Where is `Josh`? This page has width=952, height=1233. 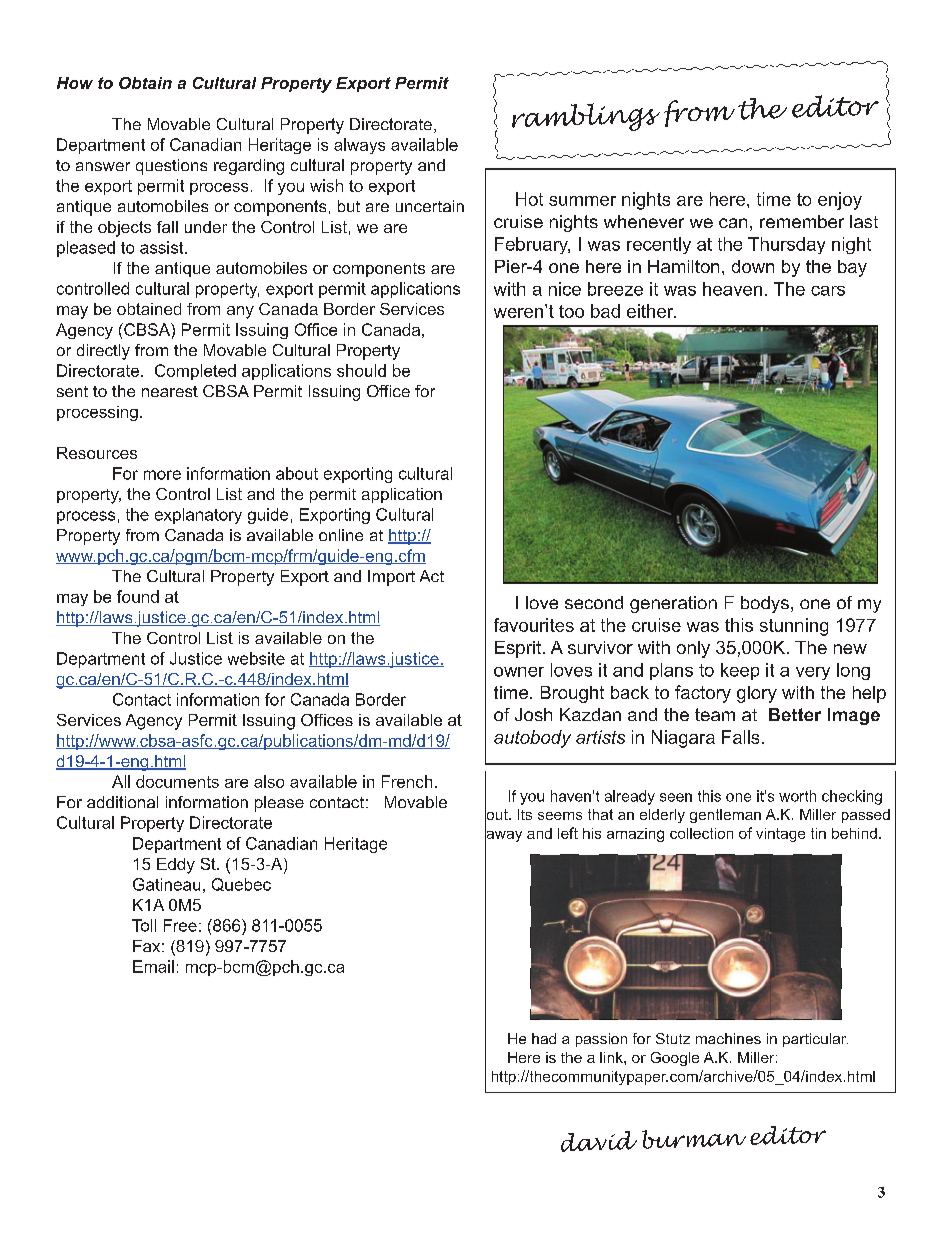 Josh is located at coordinates (533, 714).
